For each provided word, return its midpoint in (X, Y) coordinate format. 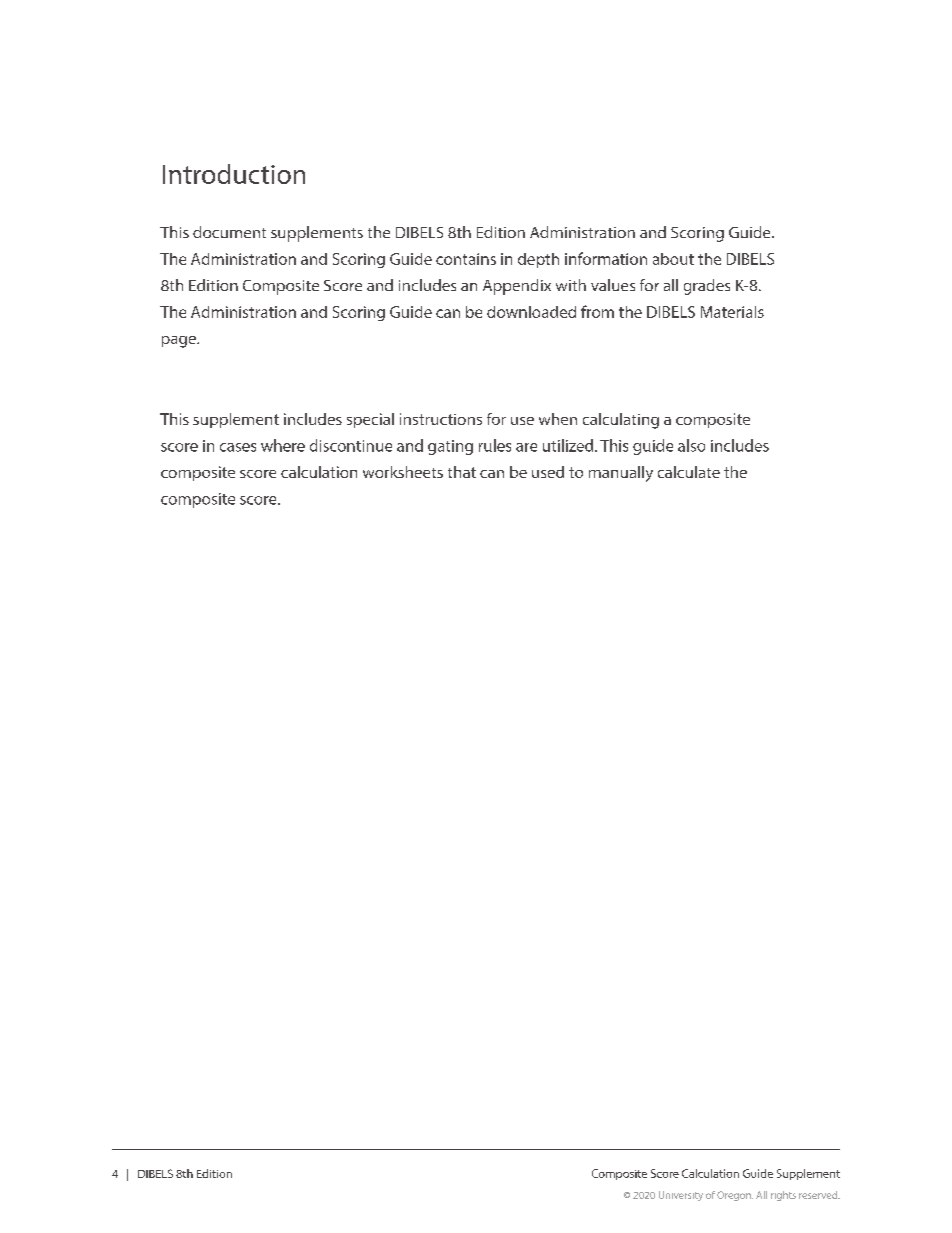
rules (495, 445)
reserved (819, 1195)
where (283, 445)
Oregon (735, 1196)
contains (466, 259)
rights (783, 1196)
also (691, 445)
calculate (689, 472)
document (229, 232)
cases (238, 447)
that (462, 472)
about (673, 259)
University (681, 1196)
